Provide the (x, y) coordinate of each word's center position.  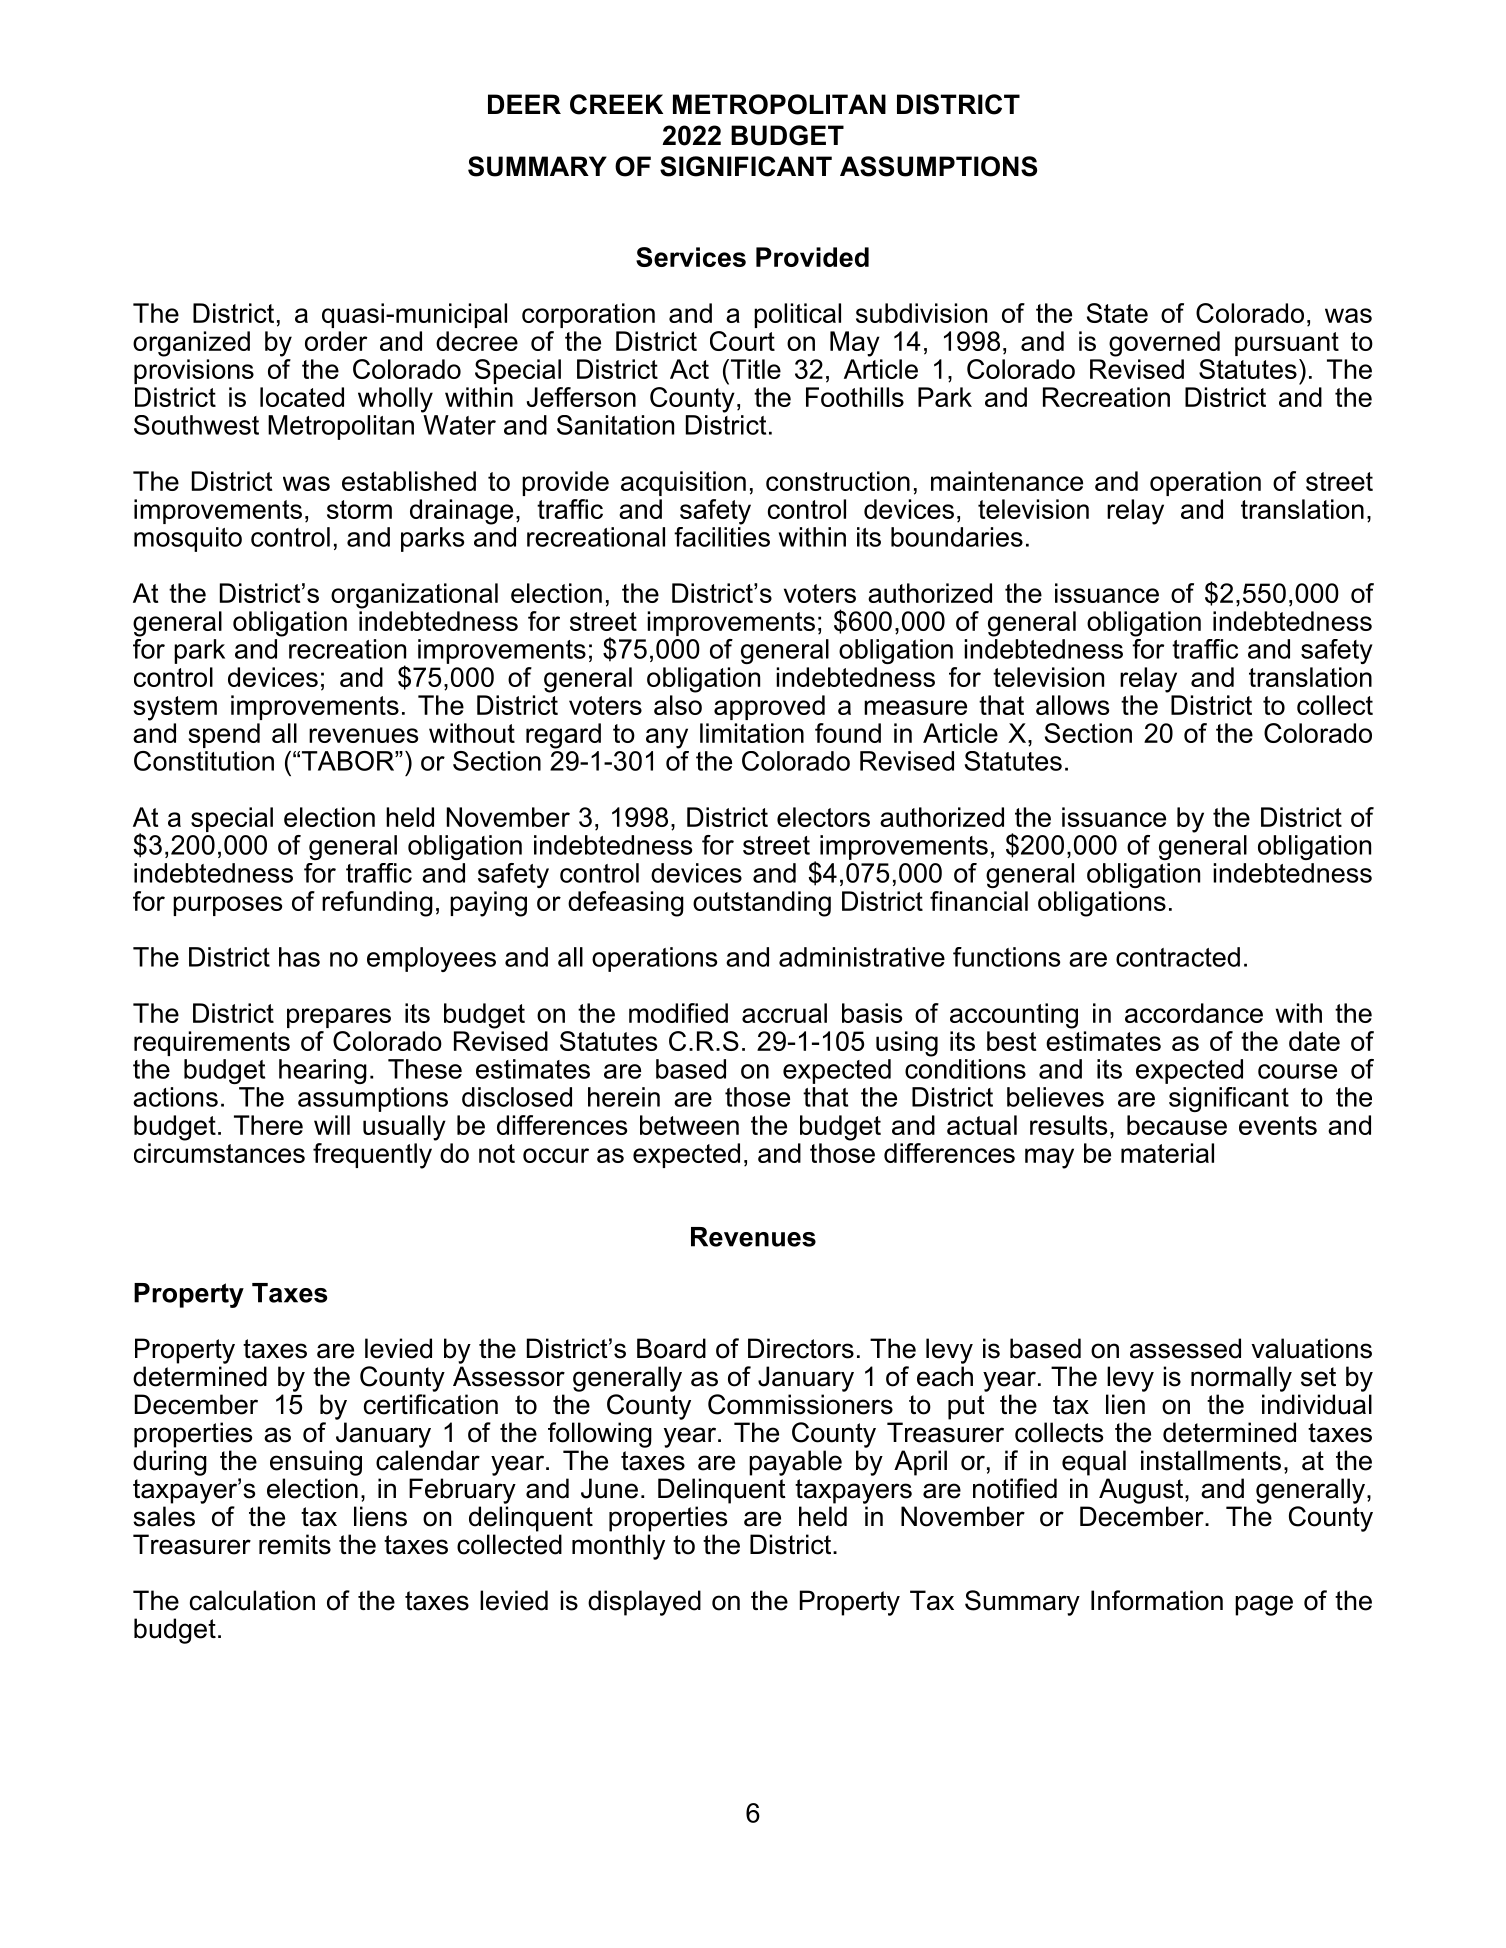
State (1117, 313)
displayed (644, 1603)
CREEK (616, 104)
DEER (524, 104)
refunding (377, 904)
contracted (1178, 957)
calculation (252, 1600)
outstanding (762, 904)
